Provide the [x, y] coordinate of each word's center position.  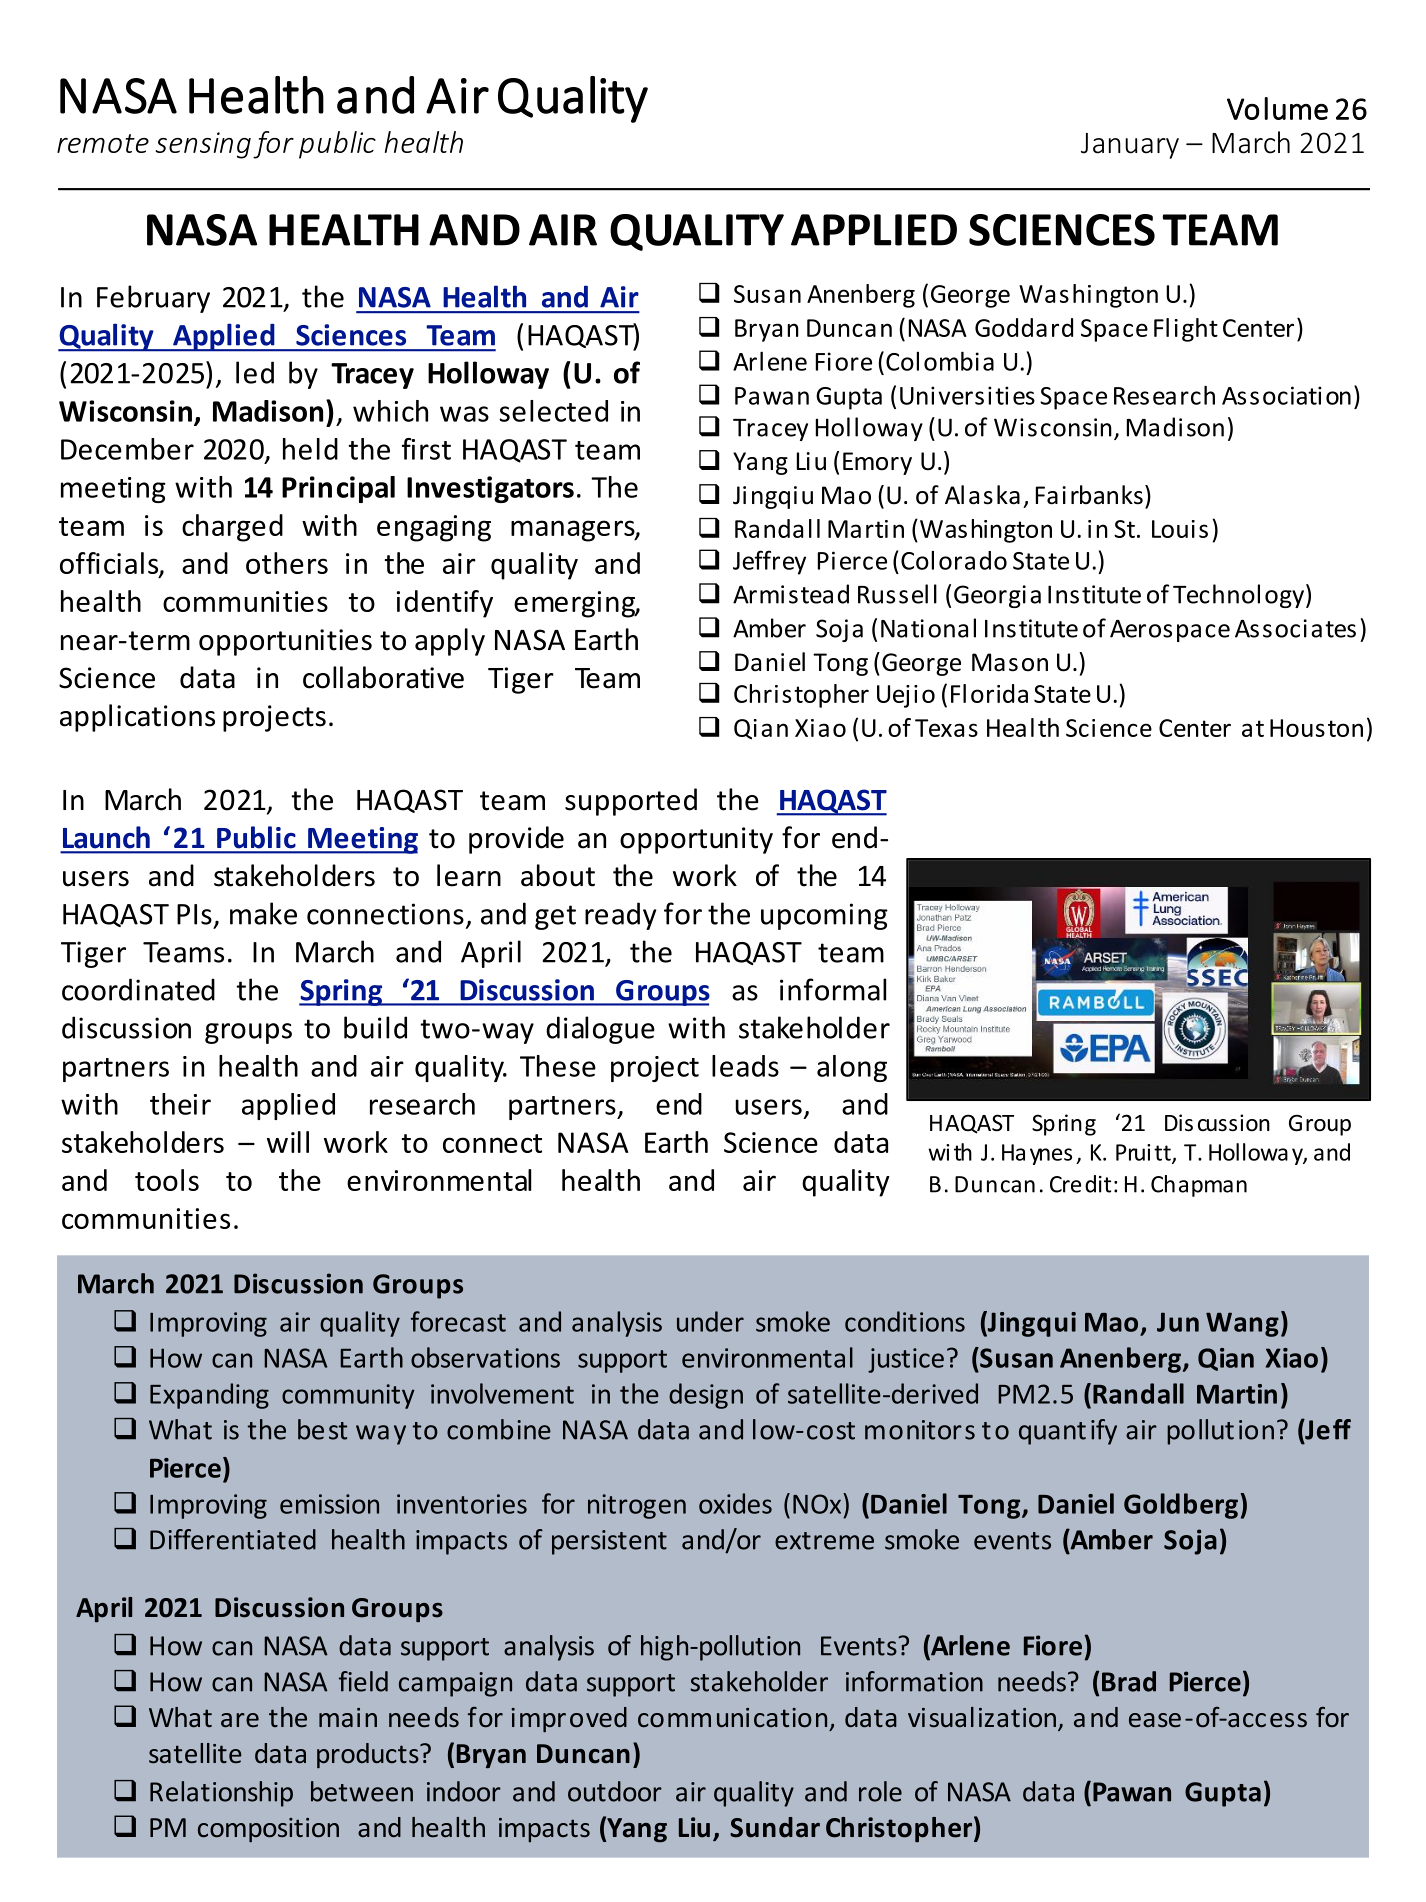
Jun [1178, 1322]
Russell [897, 594]
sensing [203, 145]
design [706, 1396]
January [1130, 146]
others [287, 563]
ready [620, 916]
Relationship [221, 1794]
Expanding [209, 1396]
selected [553, 411]
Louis [1180, 529]
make [263, 913]
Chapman [1199, 1186]
